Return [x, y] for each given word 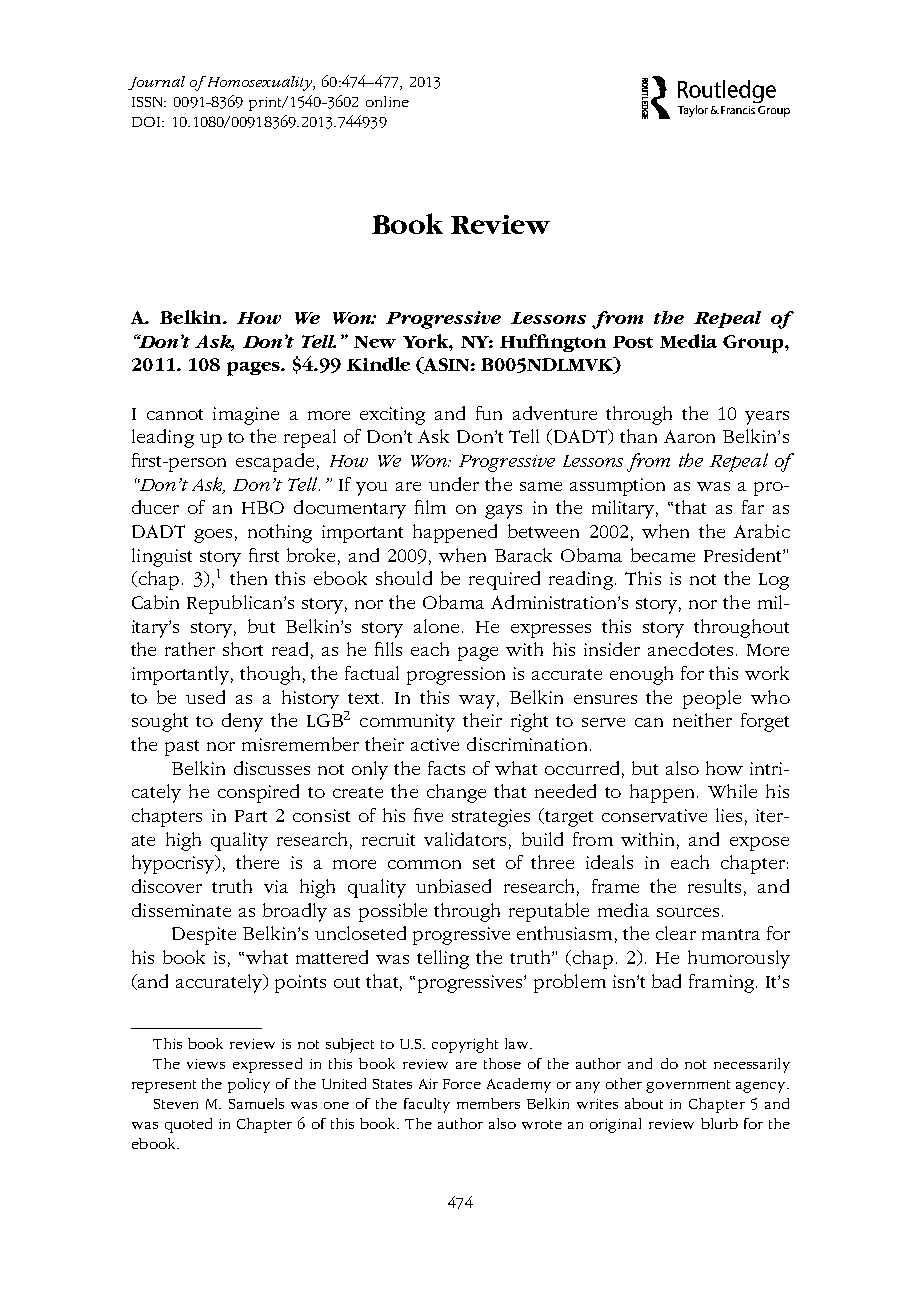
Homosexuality [259, 83]
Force [462, 1084]
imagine [246, 416]
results [714, 886]
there [257, 862]
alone [438, 626]
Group [754, 344]
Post [633, 342]
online [387, 101]
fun [489, 413]
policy [249, 1085]
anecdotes [690, 649]
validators [465, 839]
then [248, 578]
